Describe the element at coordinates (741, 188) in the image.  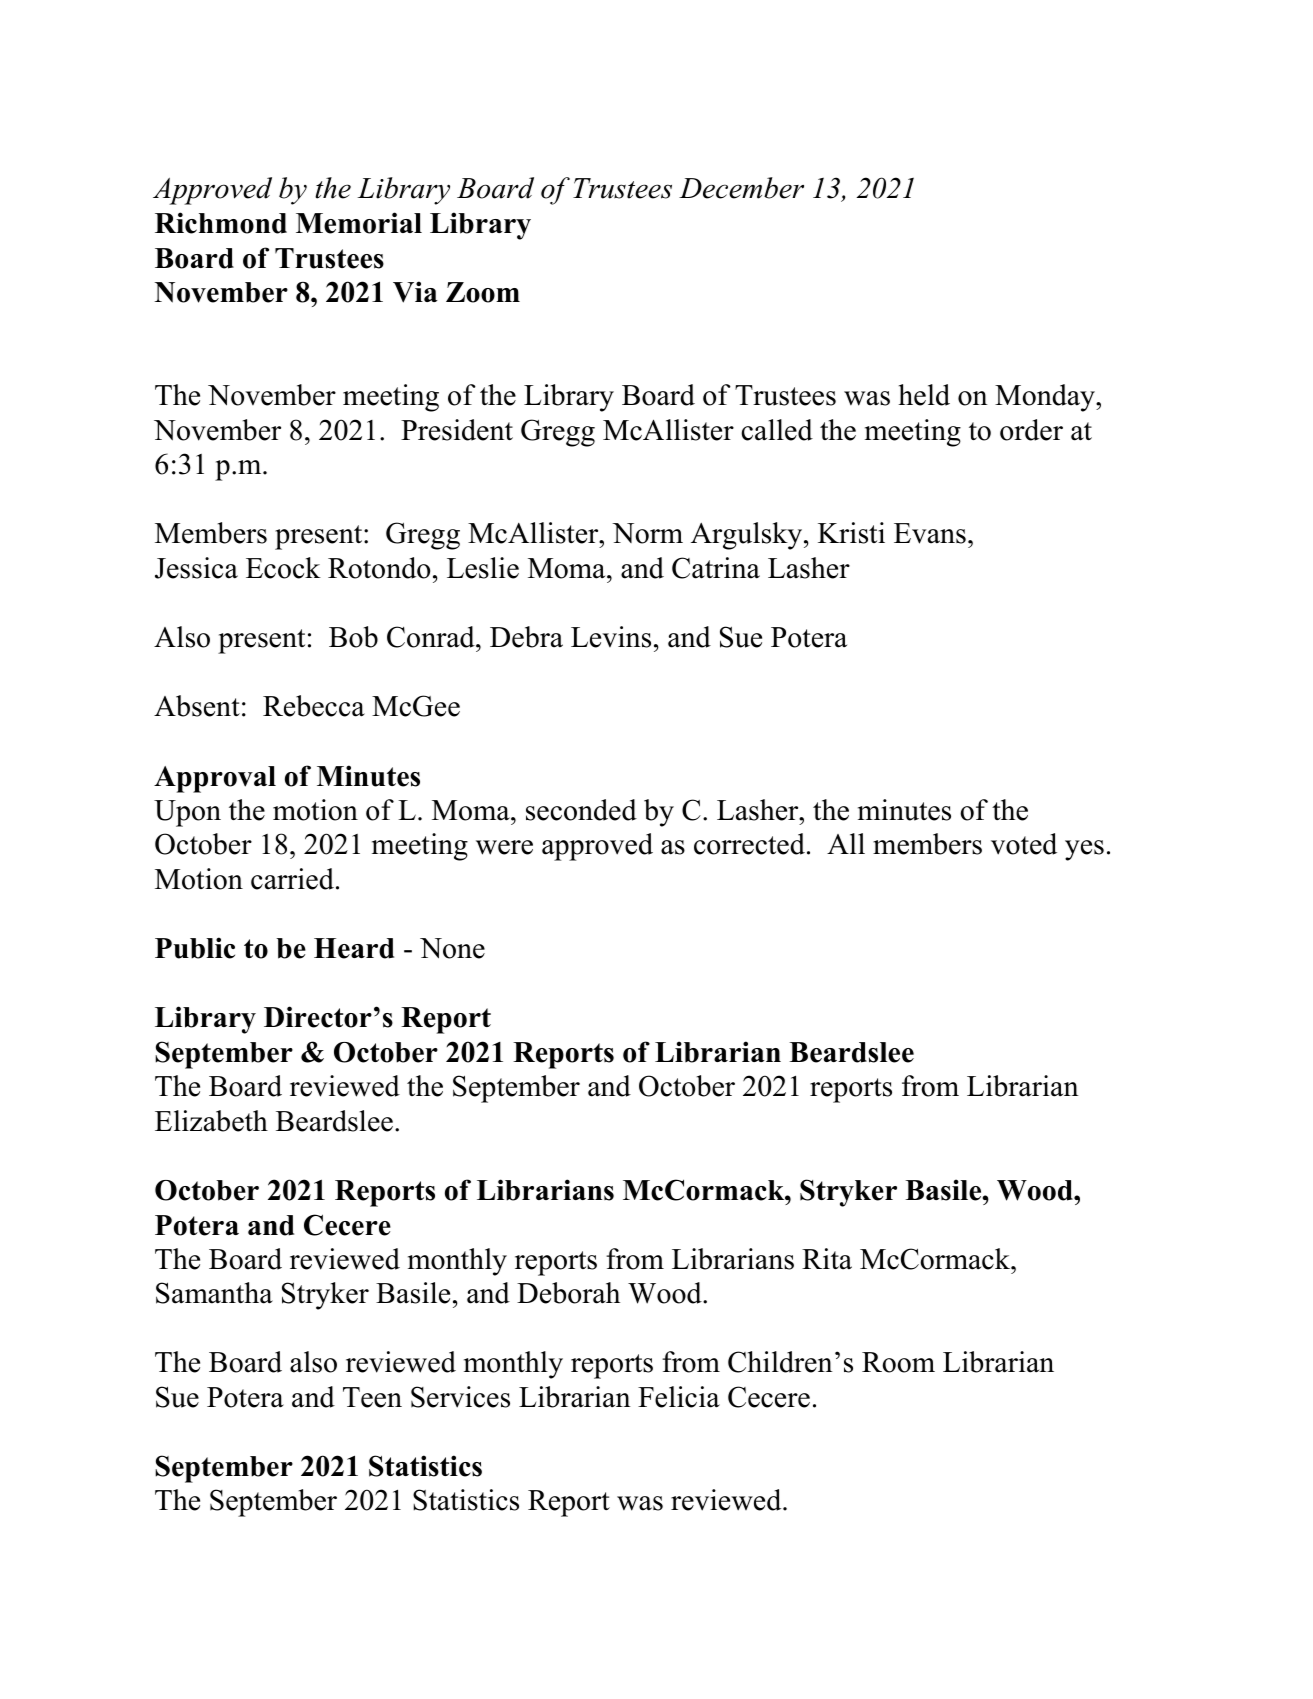
I see `December` at that location.
